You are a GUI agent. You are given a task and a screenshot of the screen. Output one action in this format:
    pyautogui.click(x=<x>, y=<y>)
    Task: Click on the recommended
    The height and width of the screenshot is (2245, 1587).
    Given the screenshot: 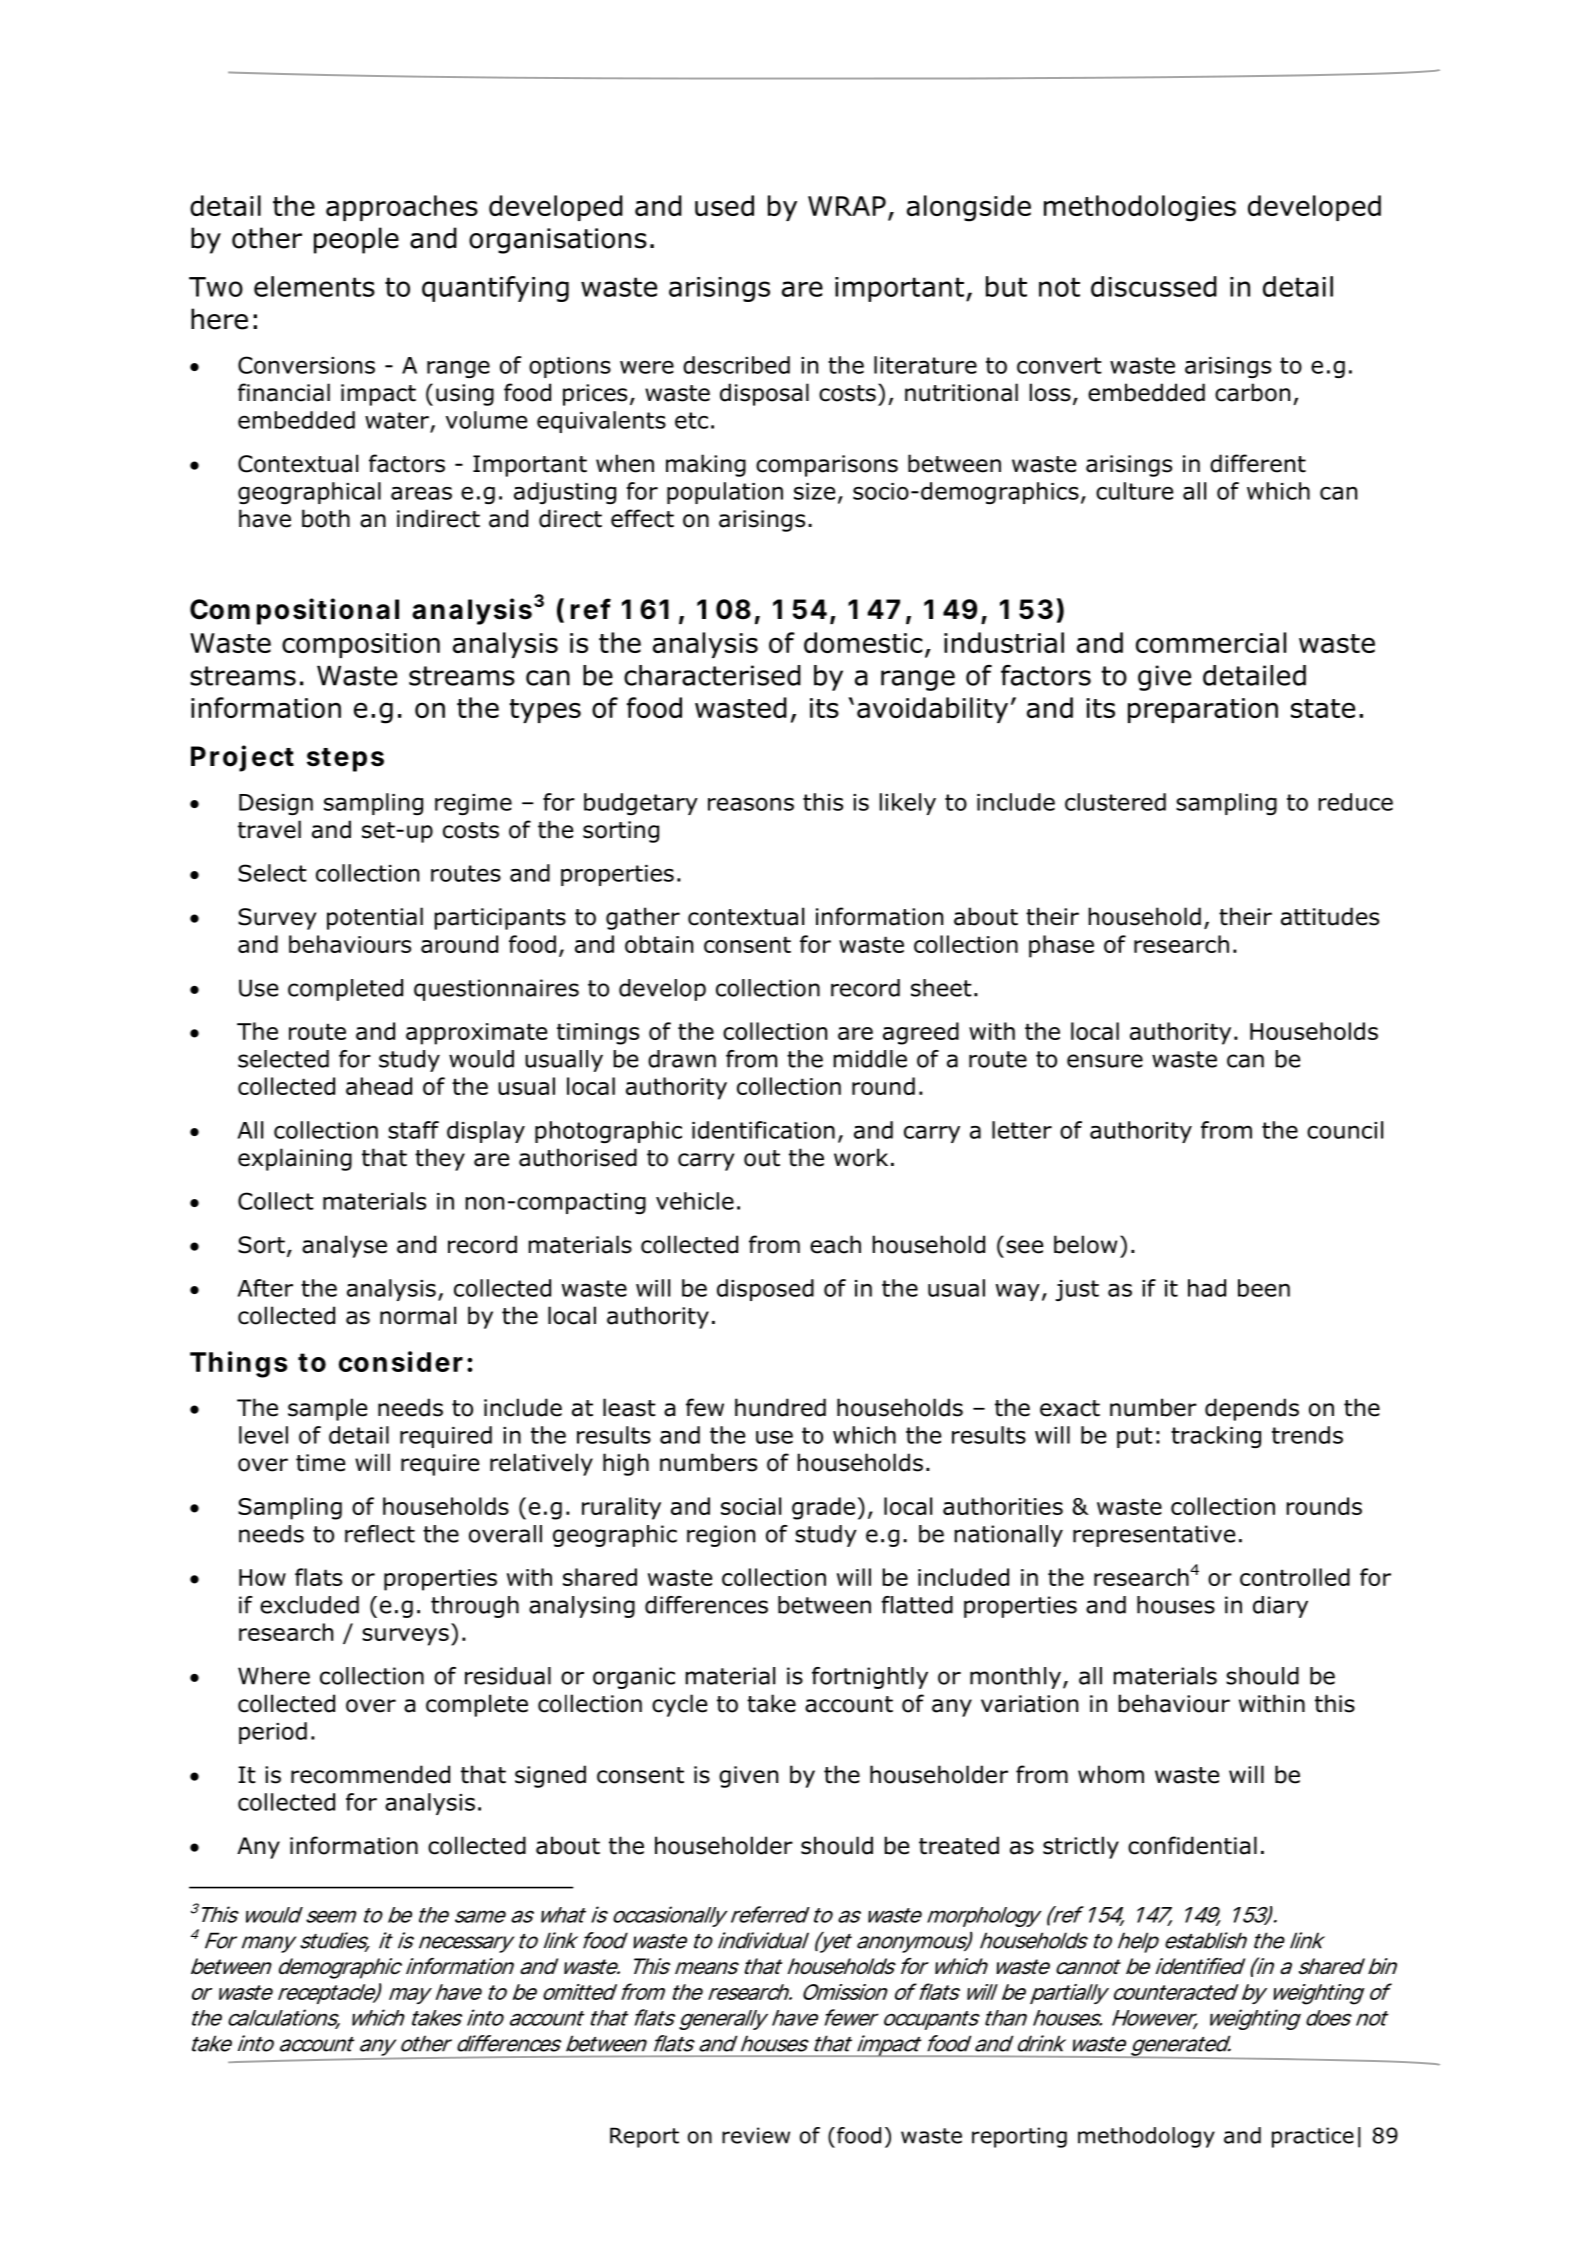 What is the action you would take?
    pyautogui.click(x=370, y=1774)
